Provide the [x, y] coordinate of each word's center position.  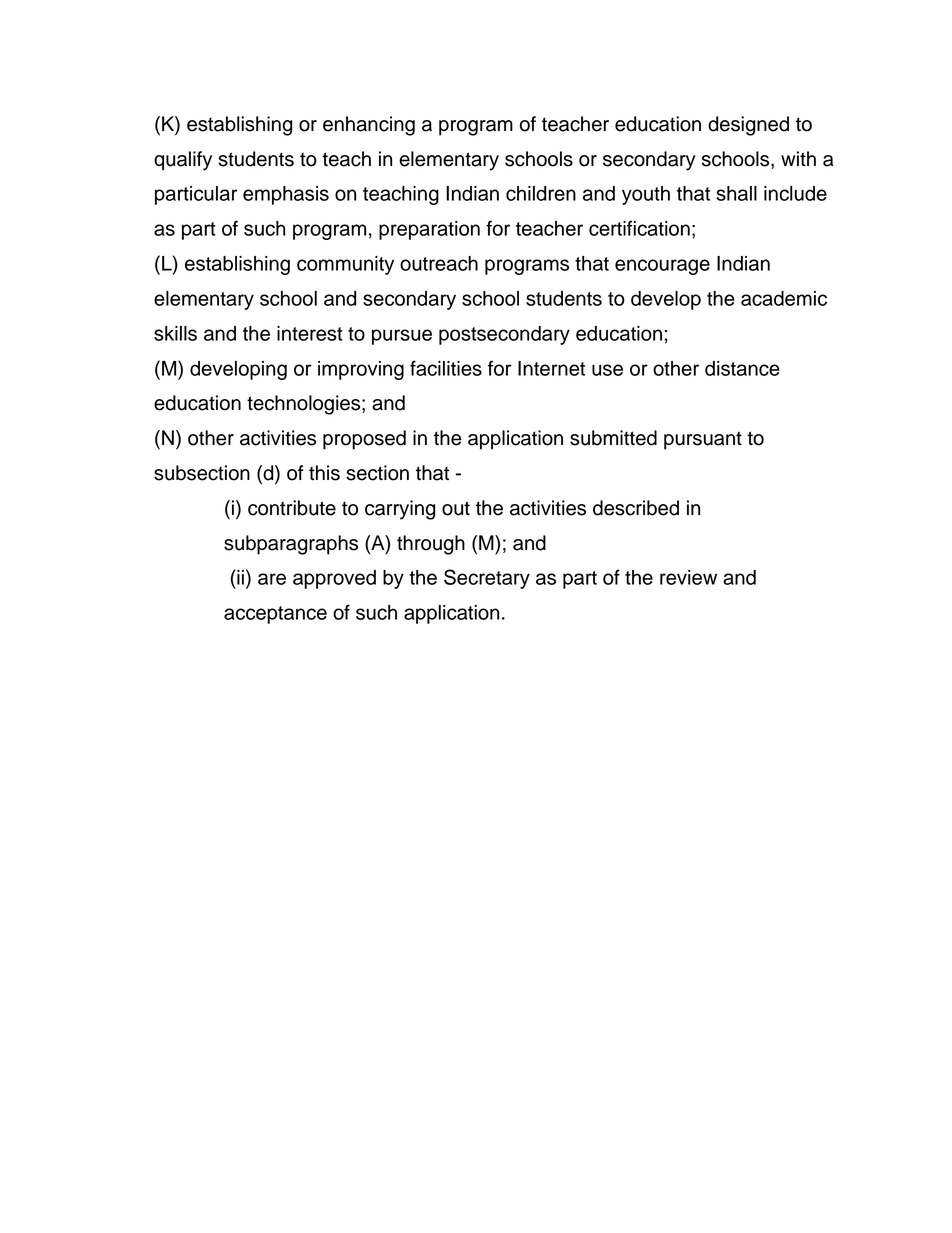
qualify [183, 161]
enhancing [369, 126]
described [636, 508]
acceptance [275, 615]
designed [748, 126]
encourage [662, 267]
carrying [400, 510]
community [345, 265]
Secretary [487, 579]
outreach [439, 263]
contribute [292, 508]
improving [361, 370]
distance [742, 368]
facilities [446, 368]
